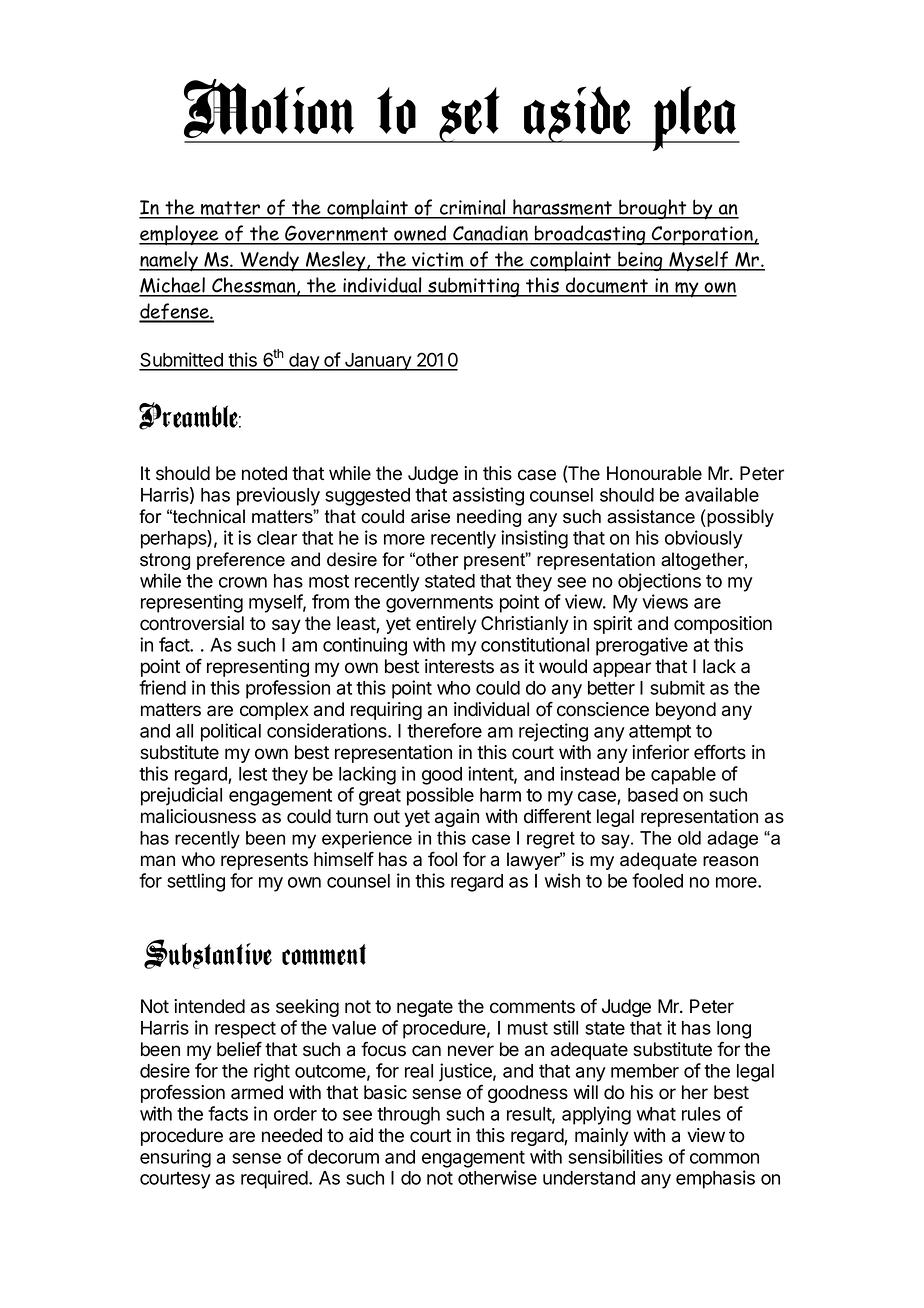  I want to click on noted, so click(264, 473).
